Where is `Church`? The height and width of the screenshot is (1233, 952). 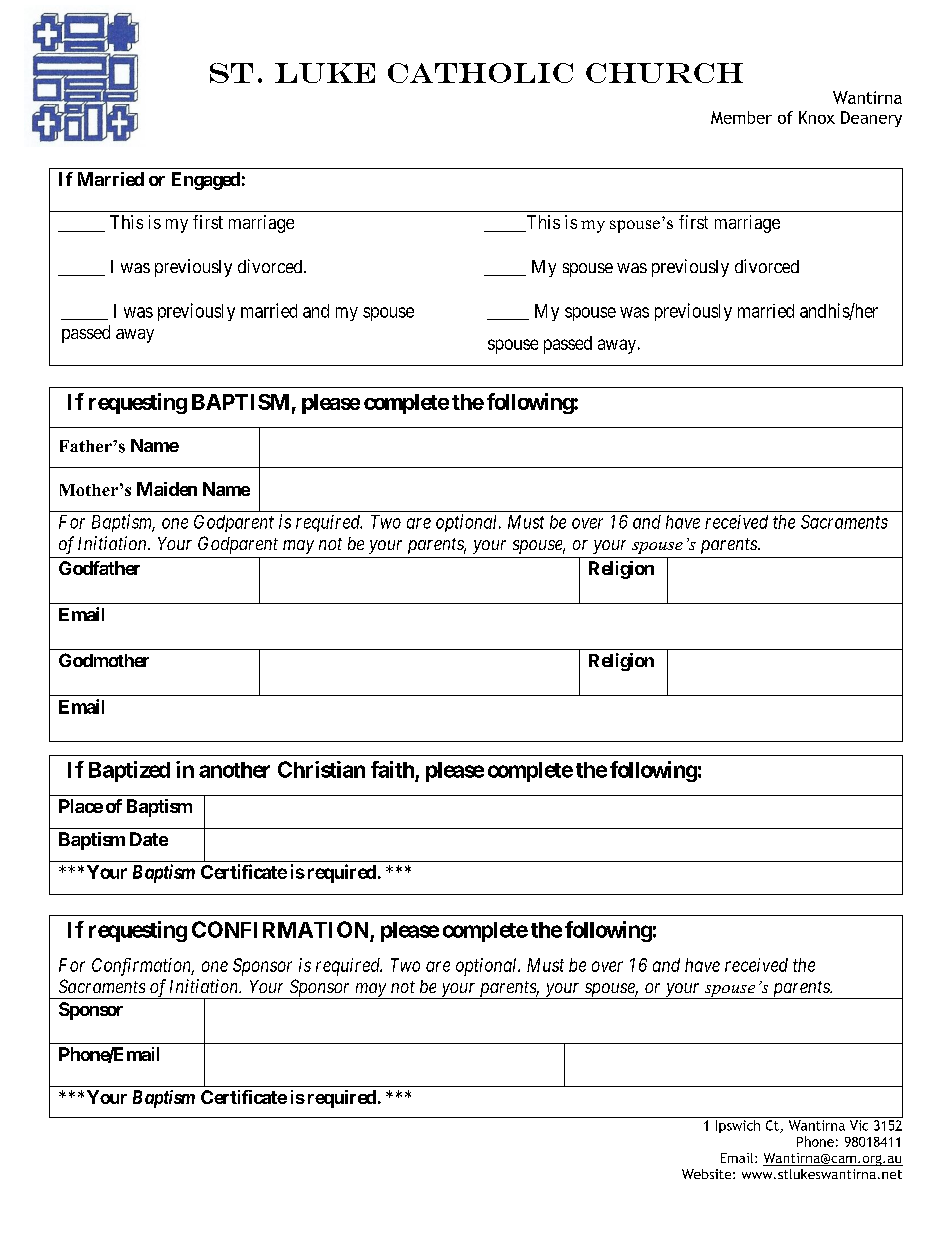
Church is located at coordinates (664, 73).
